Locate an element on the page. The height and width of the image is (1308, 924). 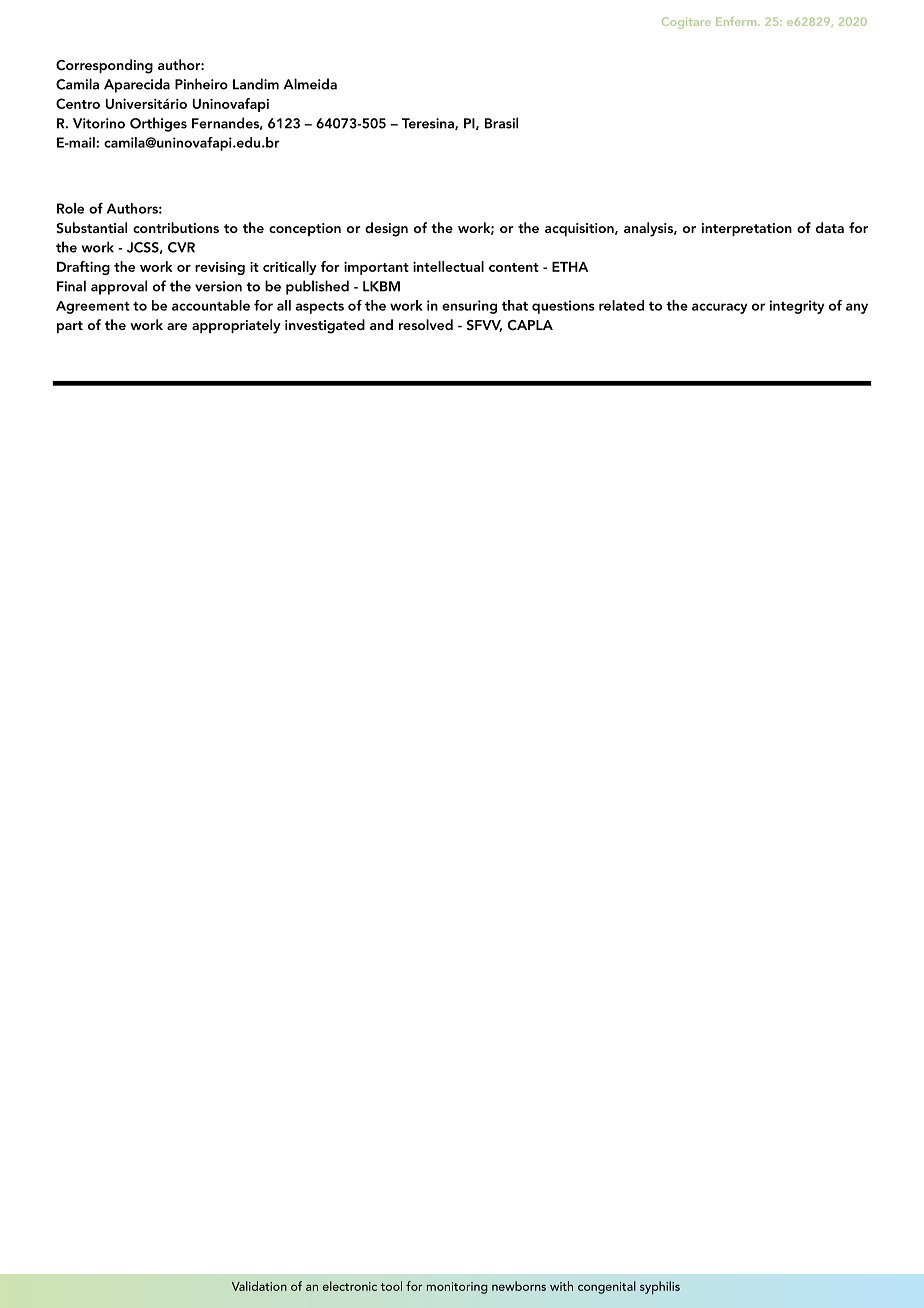
electronic is located at coordinates (350, 1286).
